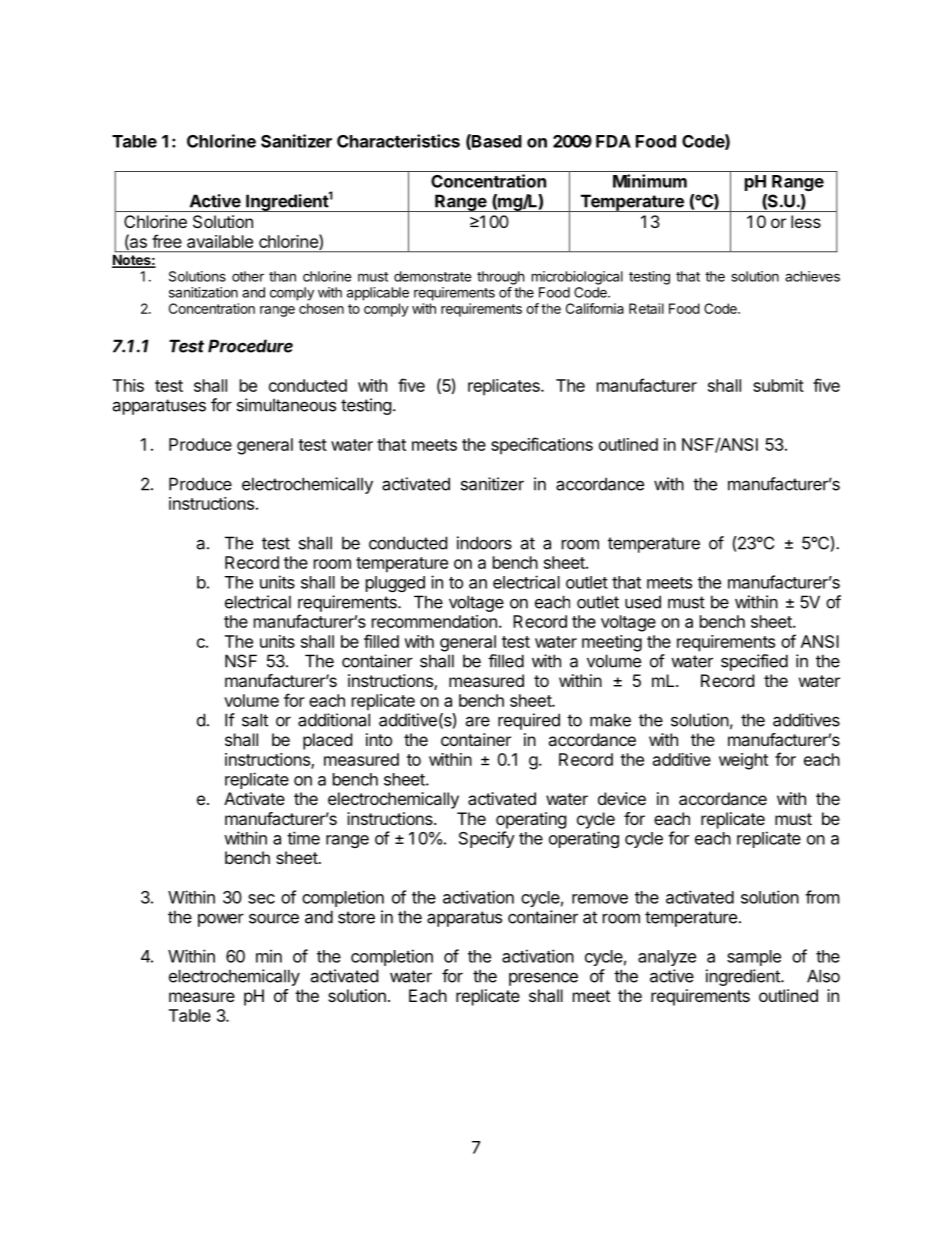 This screenshot has height=1233, width=952. Describe the element at coordinates (477, 721) in the screenshot. I see `are` at that location.
